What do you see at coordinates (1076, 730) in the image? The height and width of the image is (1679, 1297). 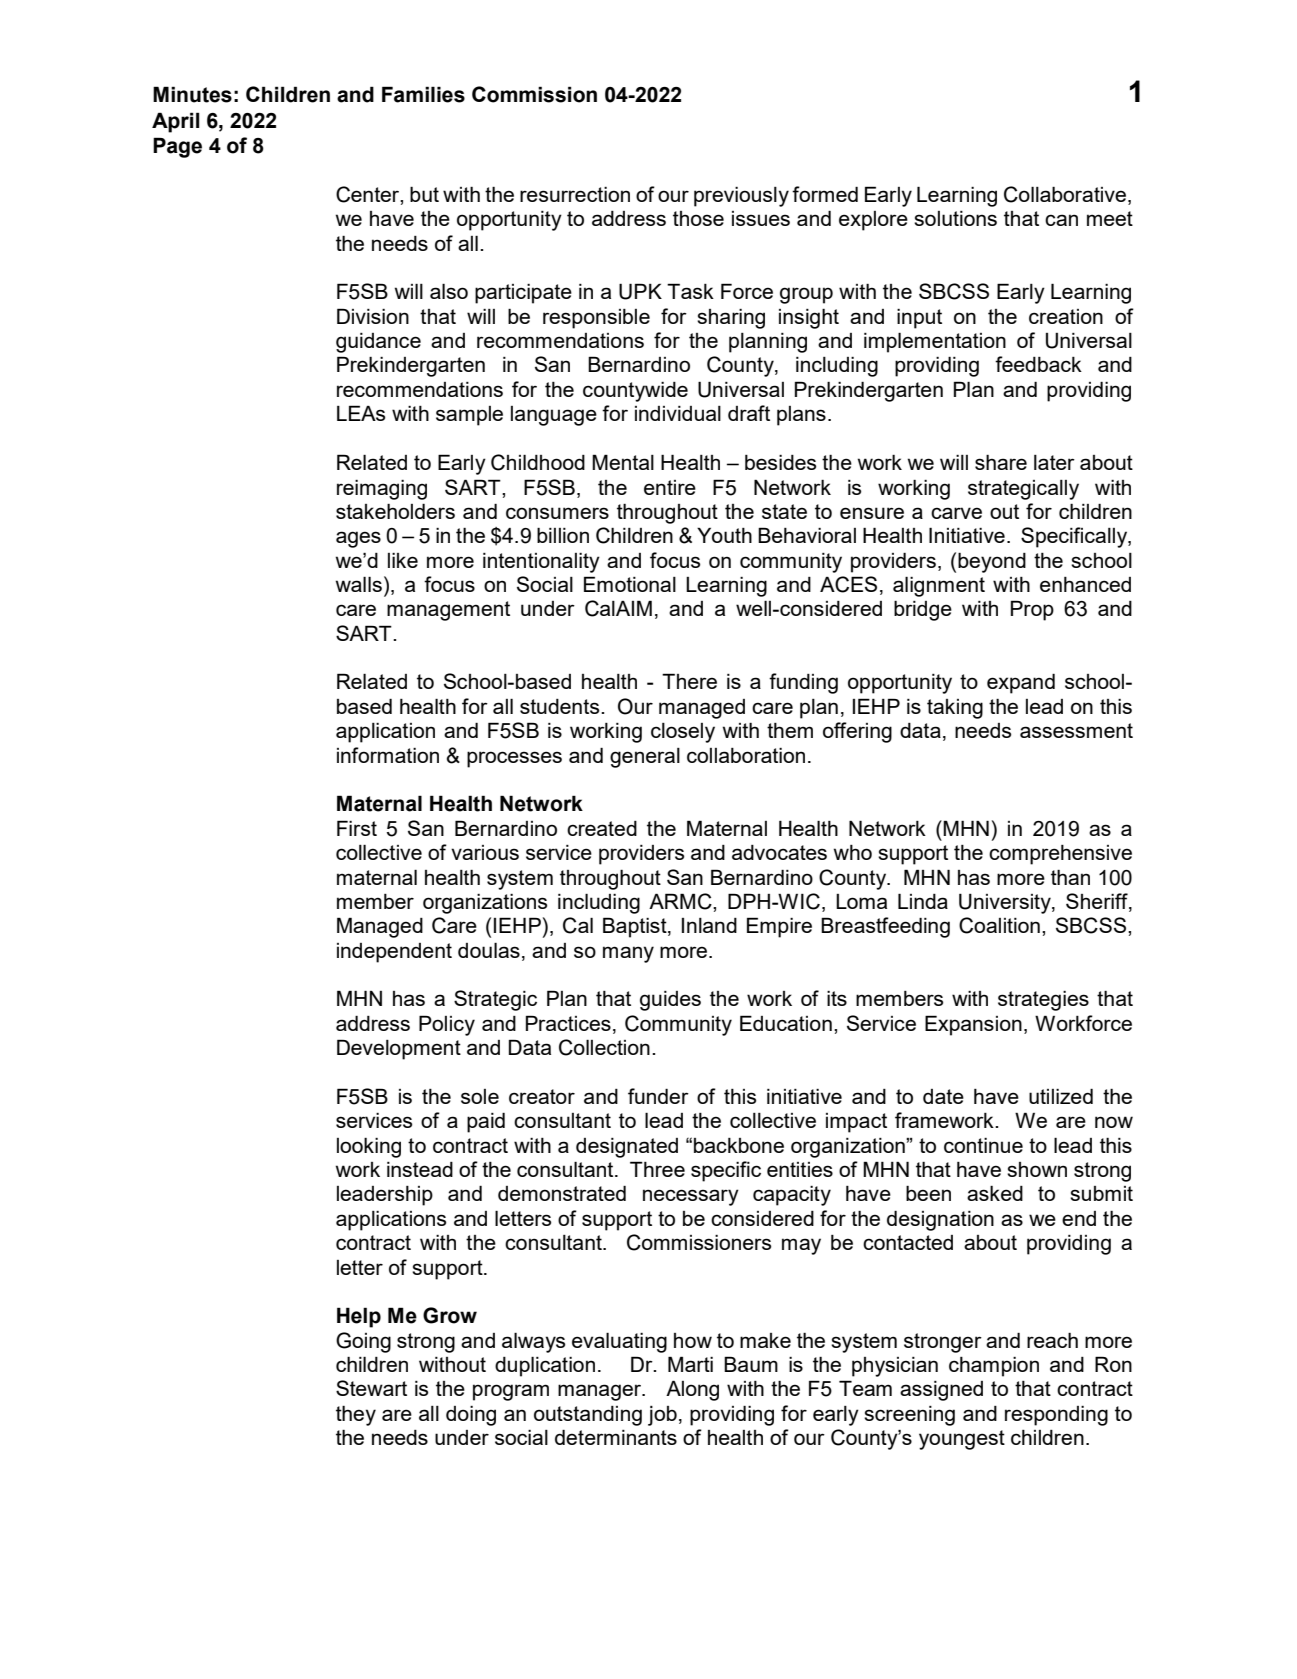 I see `assessment` at bounding box center [1076, 730].
